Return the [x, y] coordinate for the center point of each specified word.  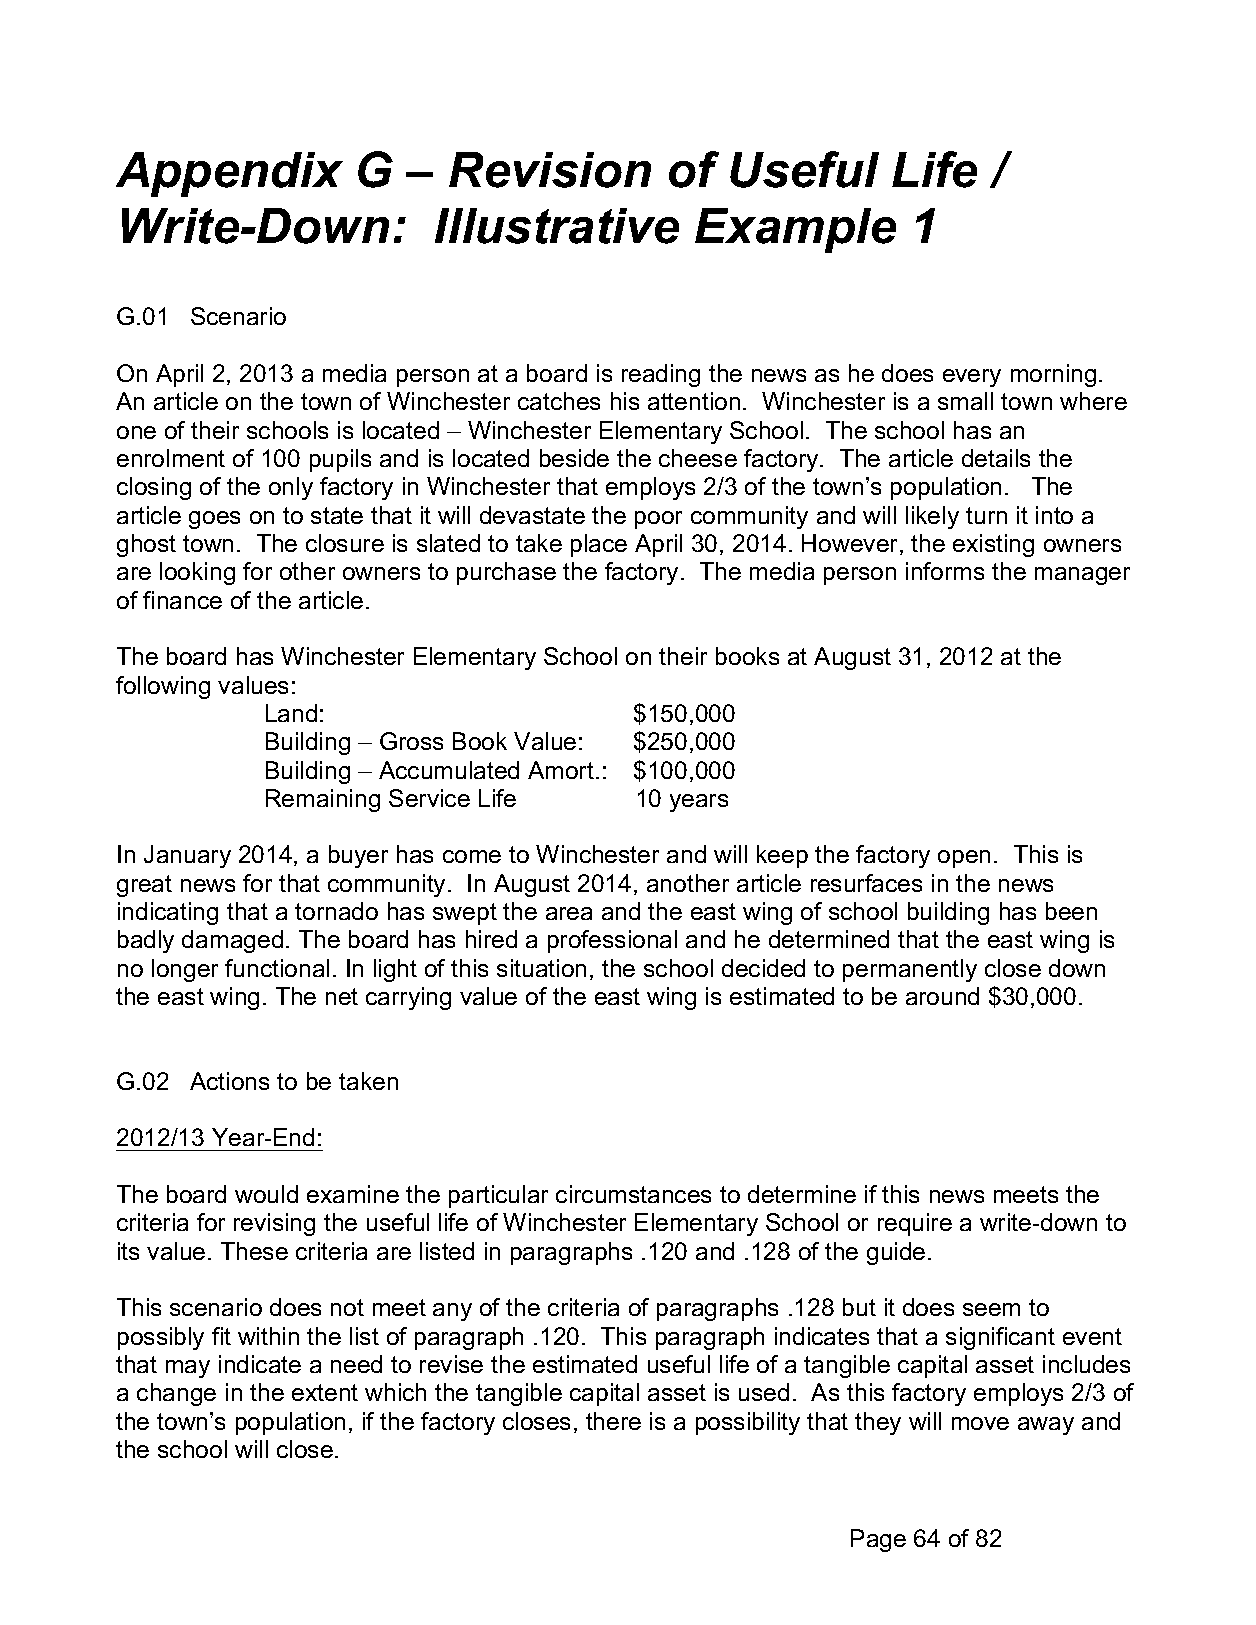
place [599, 545]
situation [541, 968]
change [176, 1394]
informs [945, 571]
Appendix [229, 174]
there [613, 1421]
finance [182, 600]
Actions [229, 1081]
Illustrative [557, 226]
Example [795, 230]
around [942, 996]
